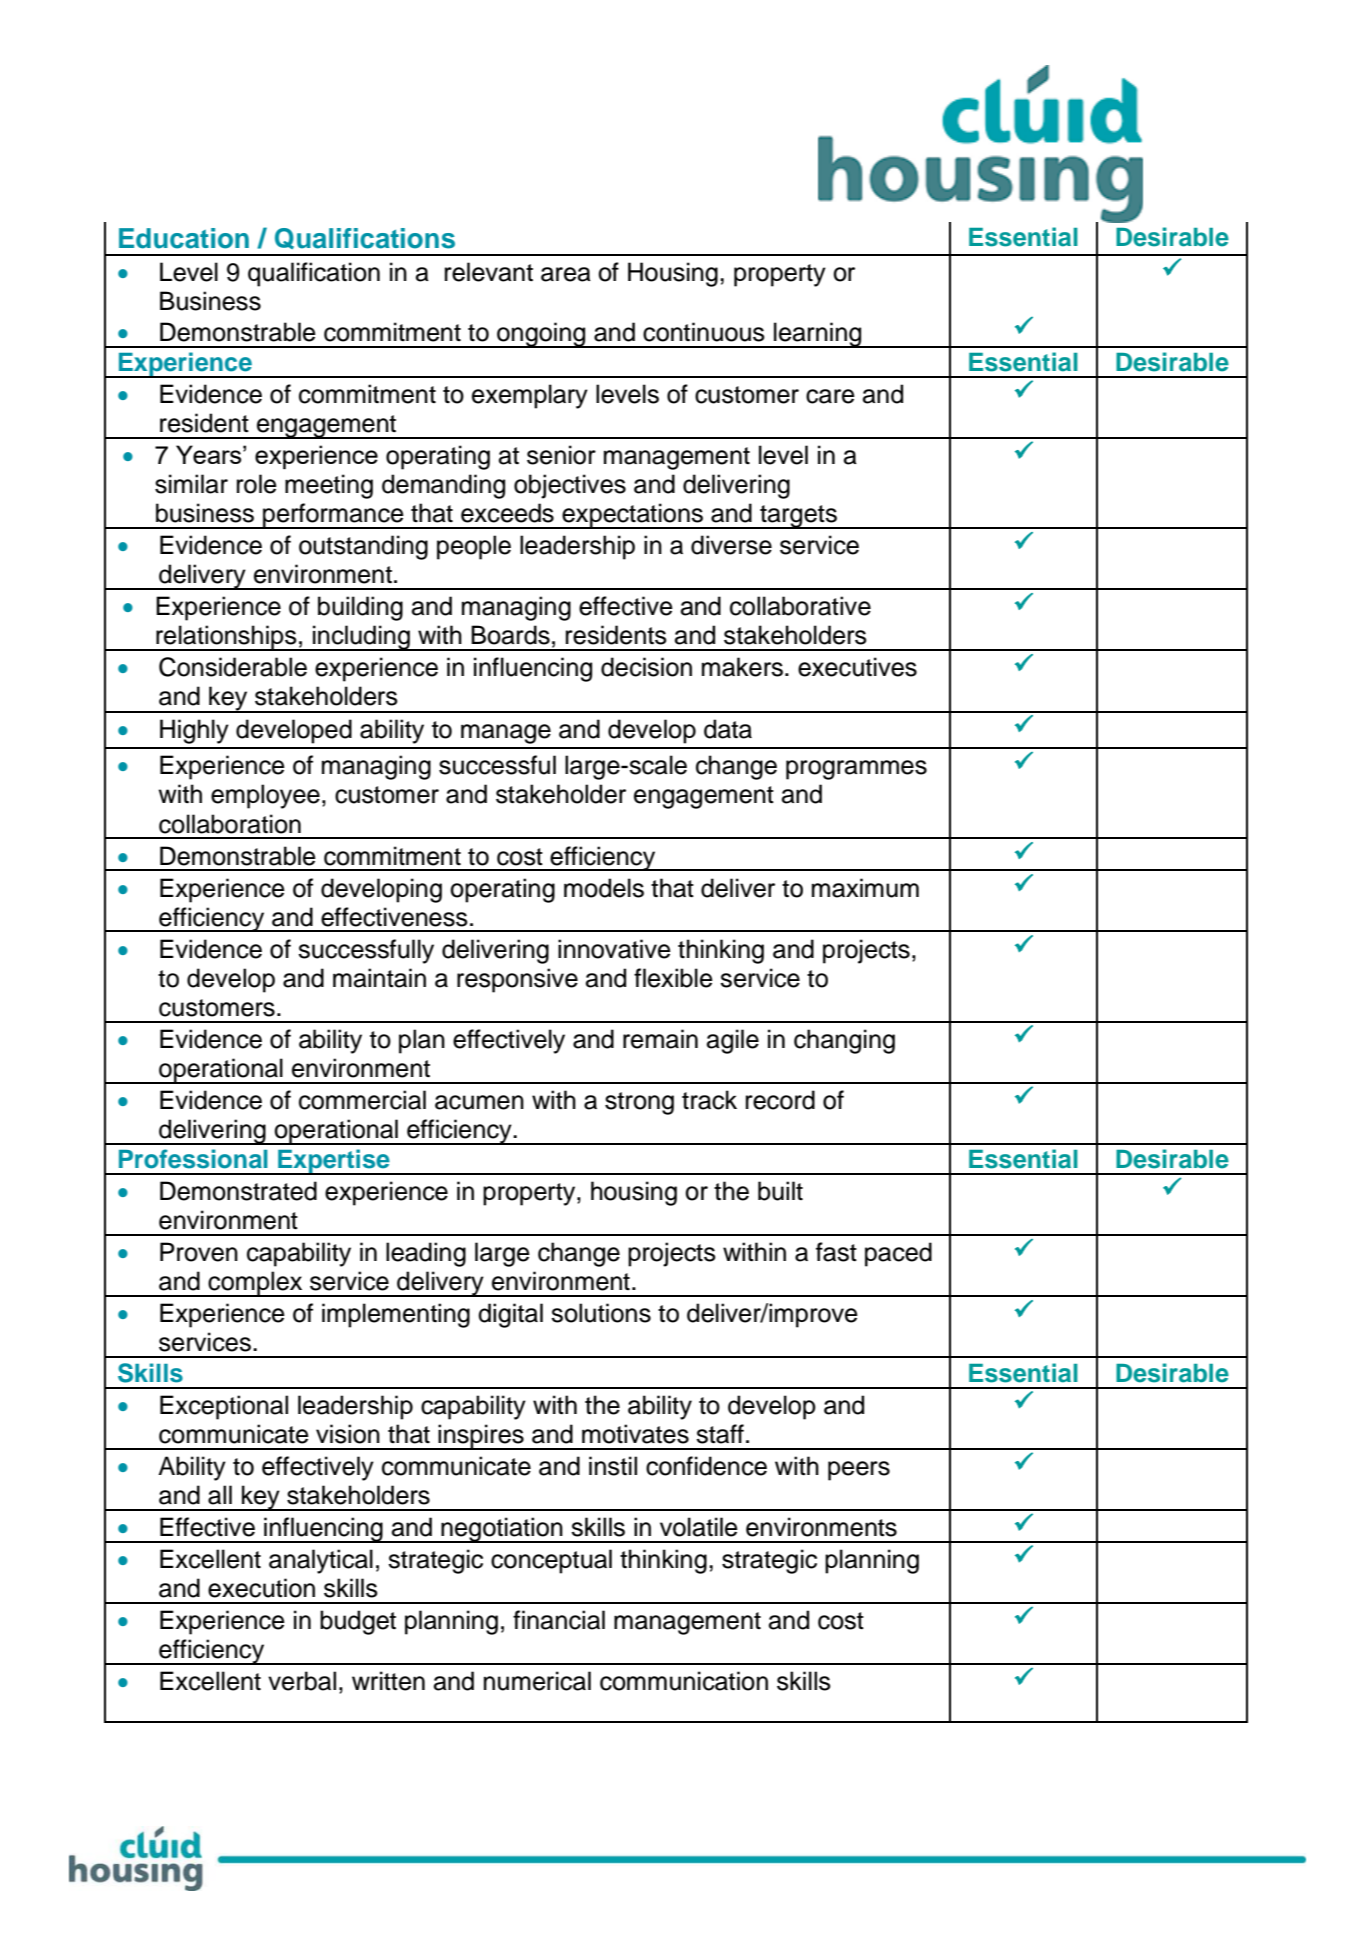  Describe the element at coordinates (510, 635) in the screenshot. I see `Boards` at that location.
